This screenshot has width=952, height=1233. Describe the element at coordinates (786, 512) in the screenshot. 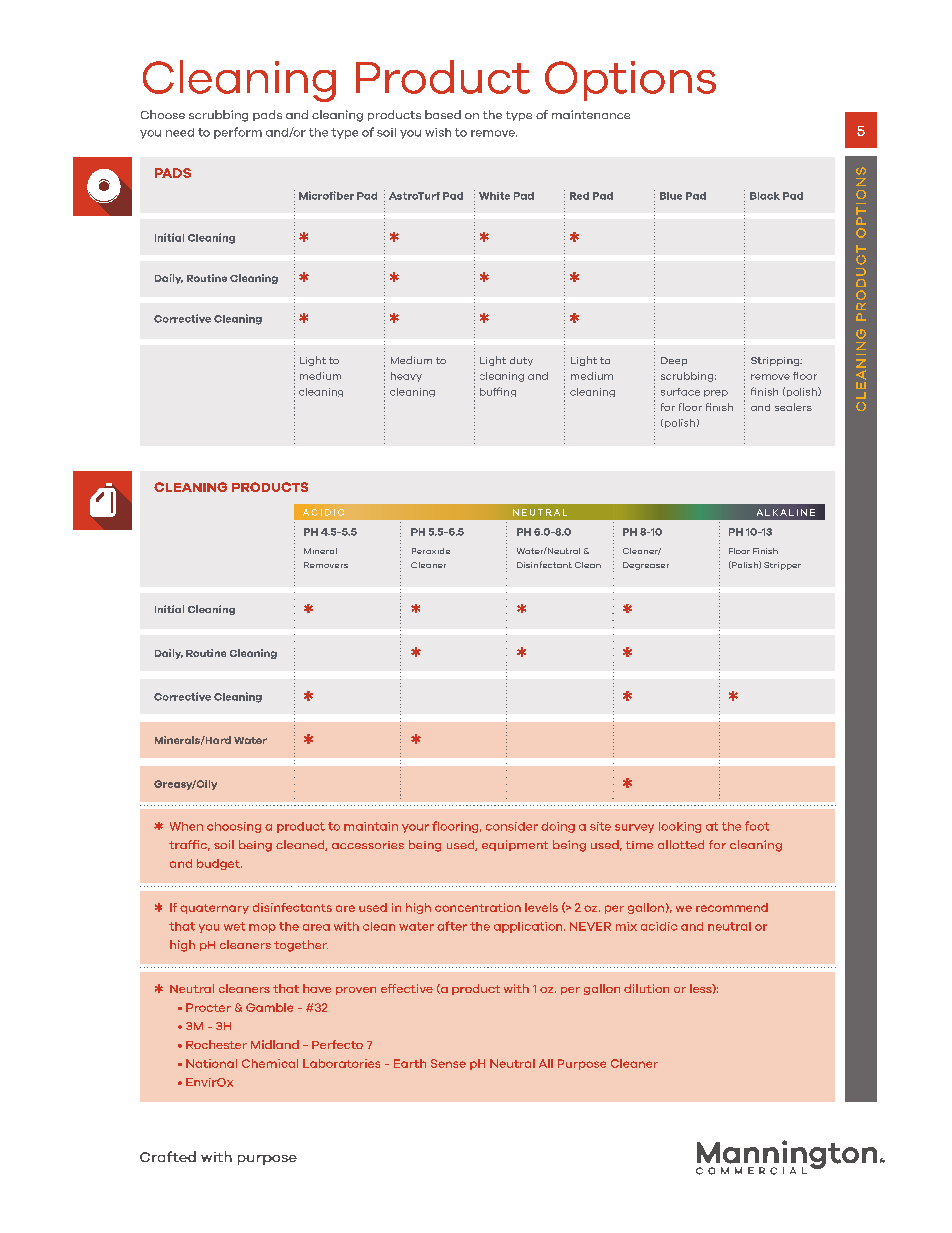

I see `ALKALINE` at that location.
